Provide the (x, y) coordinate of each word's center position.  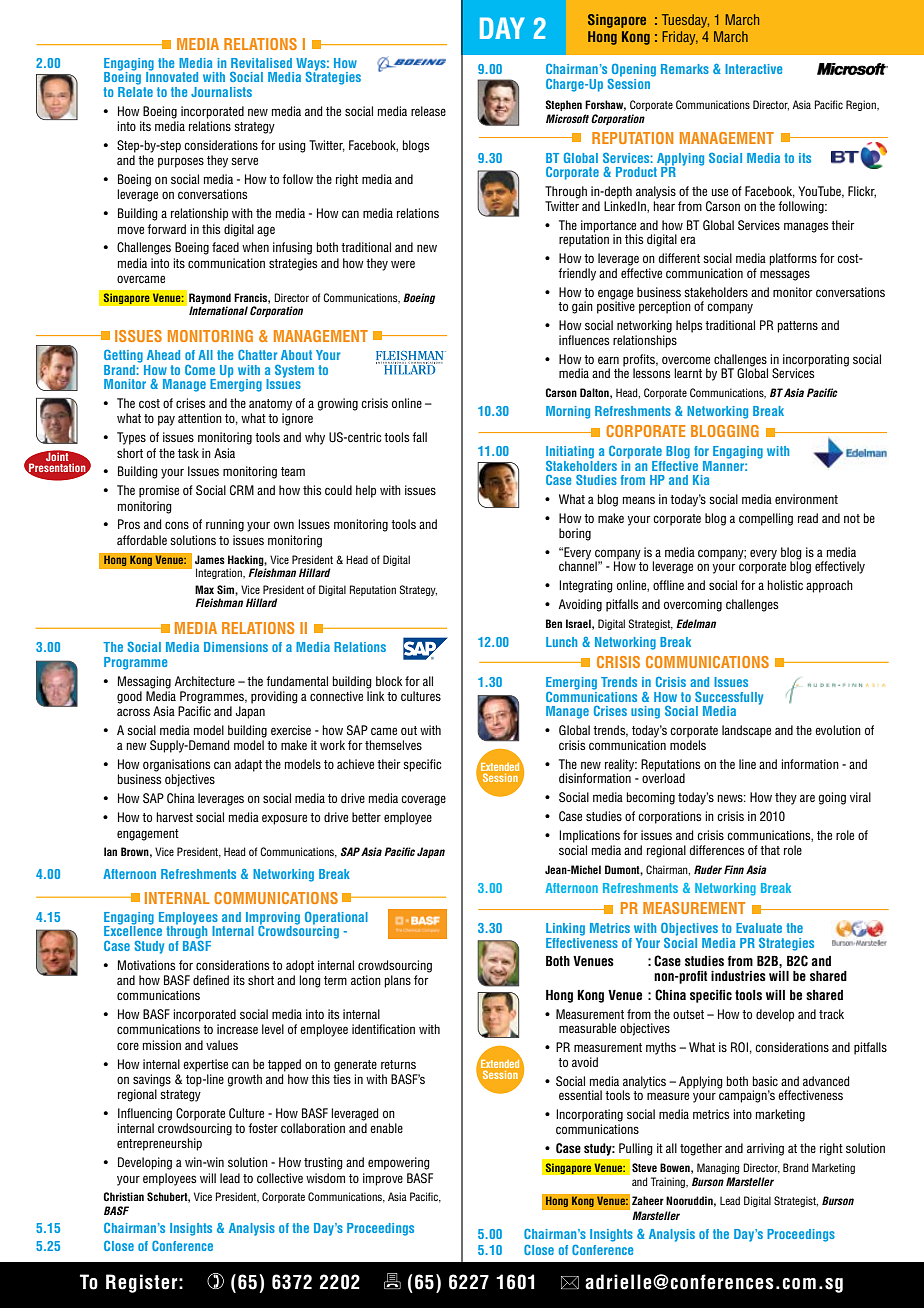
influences (584, 340)
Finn (734, 869)
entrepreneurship (159, 1144)
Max (204, 589)
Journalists (221, 92)
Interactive (753, 69)
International (218, 310)
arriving (765, 1149)
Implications (589, 836)
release (428, 111)
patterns (797, 327)
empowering (399, 1163)
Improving (273, 919)
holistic (785, 585)
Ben (554, 623)
